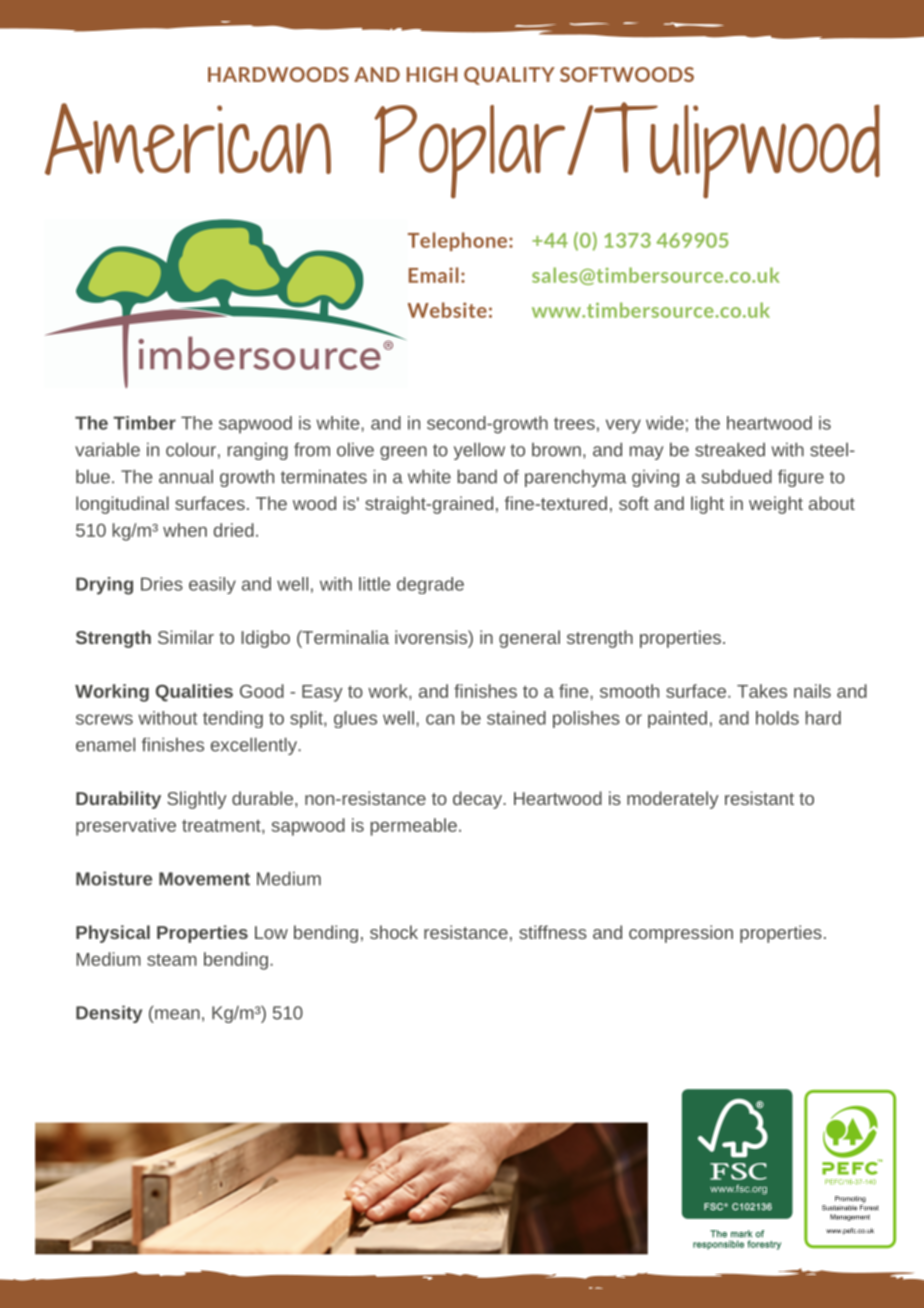 The width and height of the page is (924, 1308). Describe the element at coordinates (681, 934) in the page. I see `compression` at that location.
